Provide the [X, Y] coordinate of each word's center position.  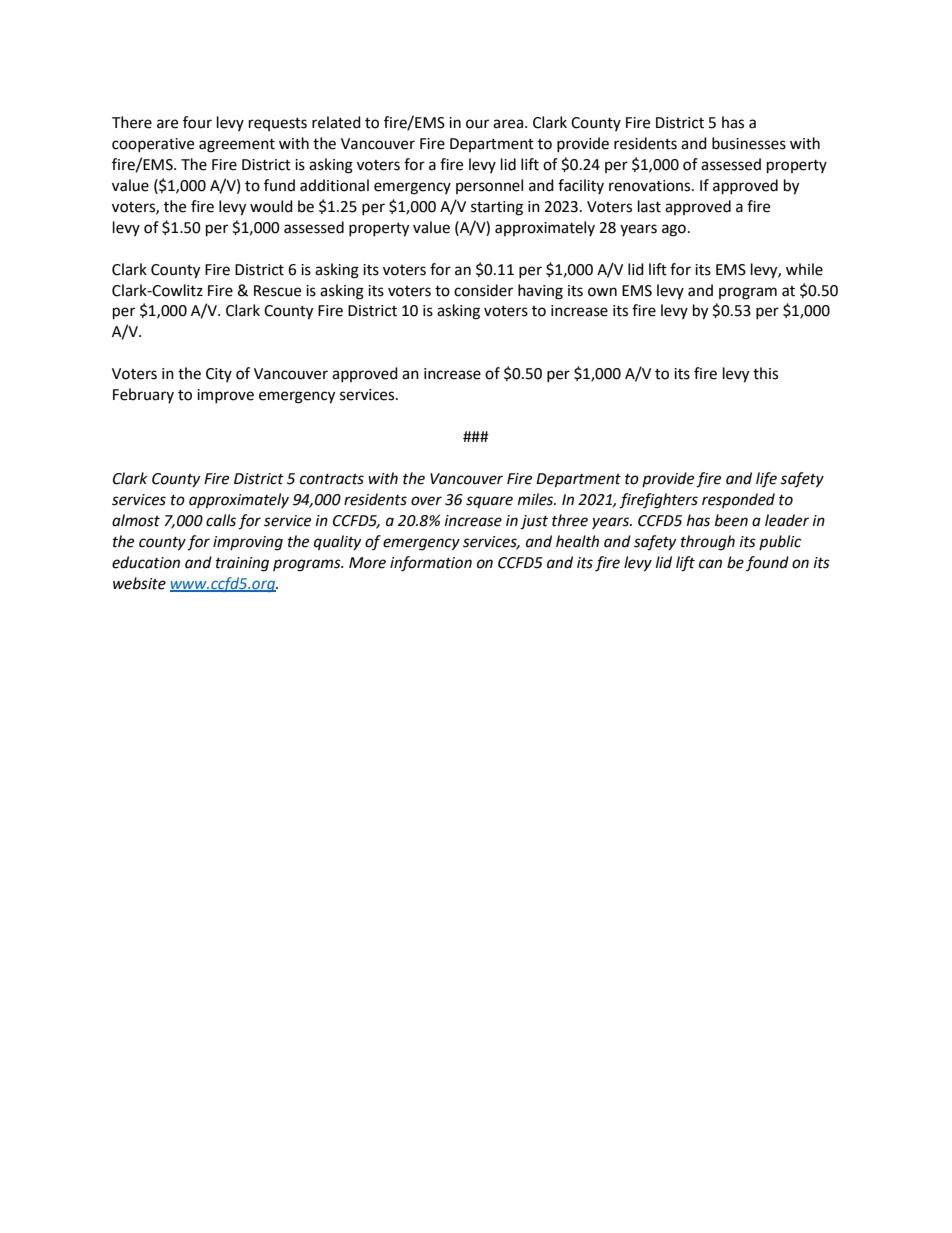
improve [225, 396]
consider [483, 290]
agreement [237, 146]
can [710, 564]
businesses [749, 143]
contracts [332, 479]
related [336, 122]
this [765, 373]
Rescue [277, 291]
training [242, 564]
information [431, 564]
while [804, 269]
